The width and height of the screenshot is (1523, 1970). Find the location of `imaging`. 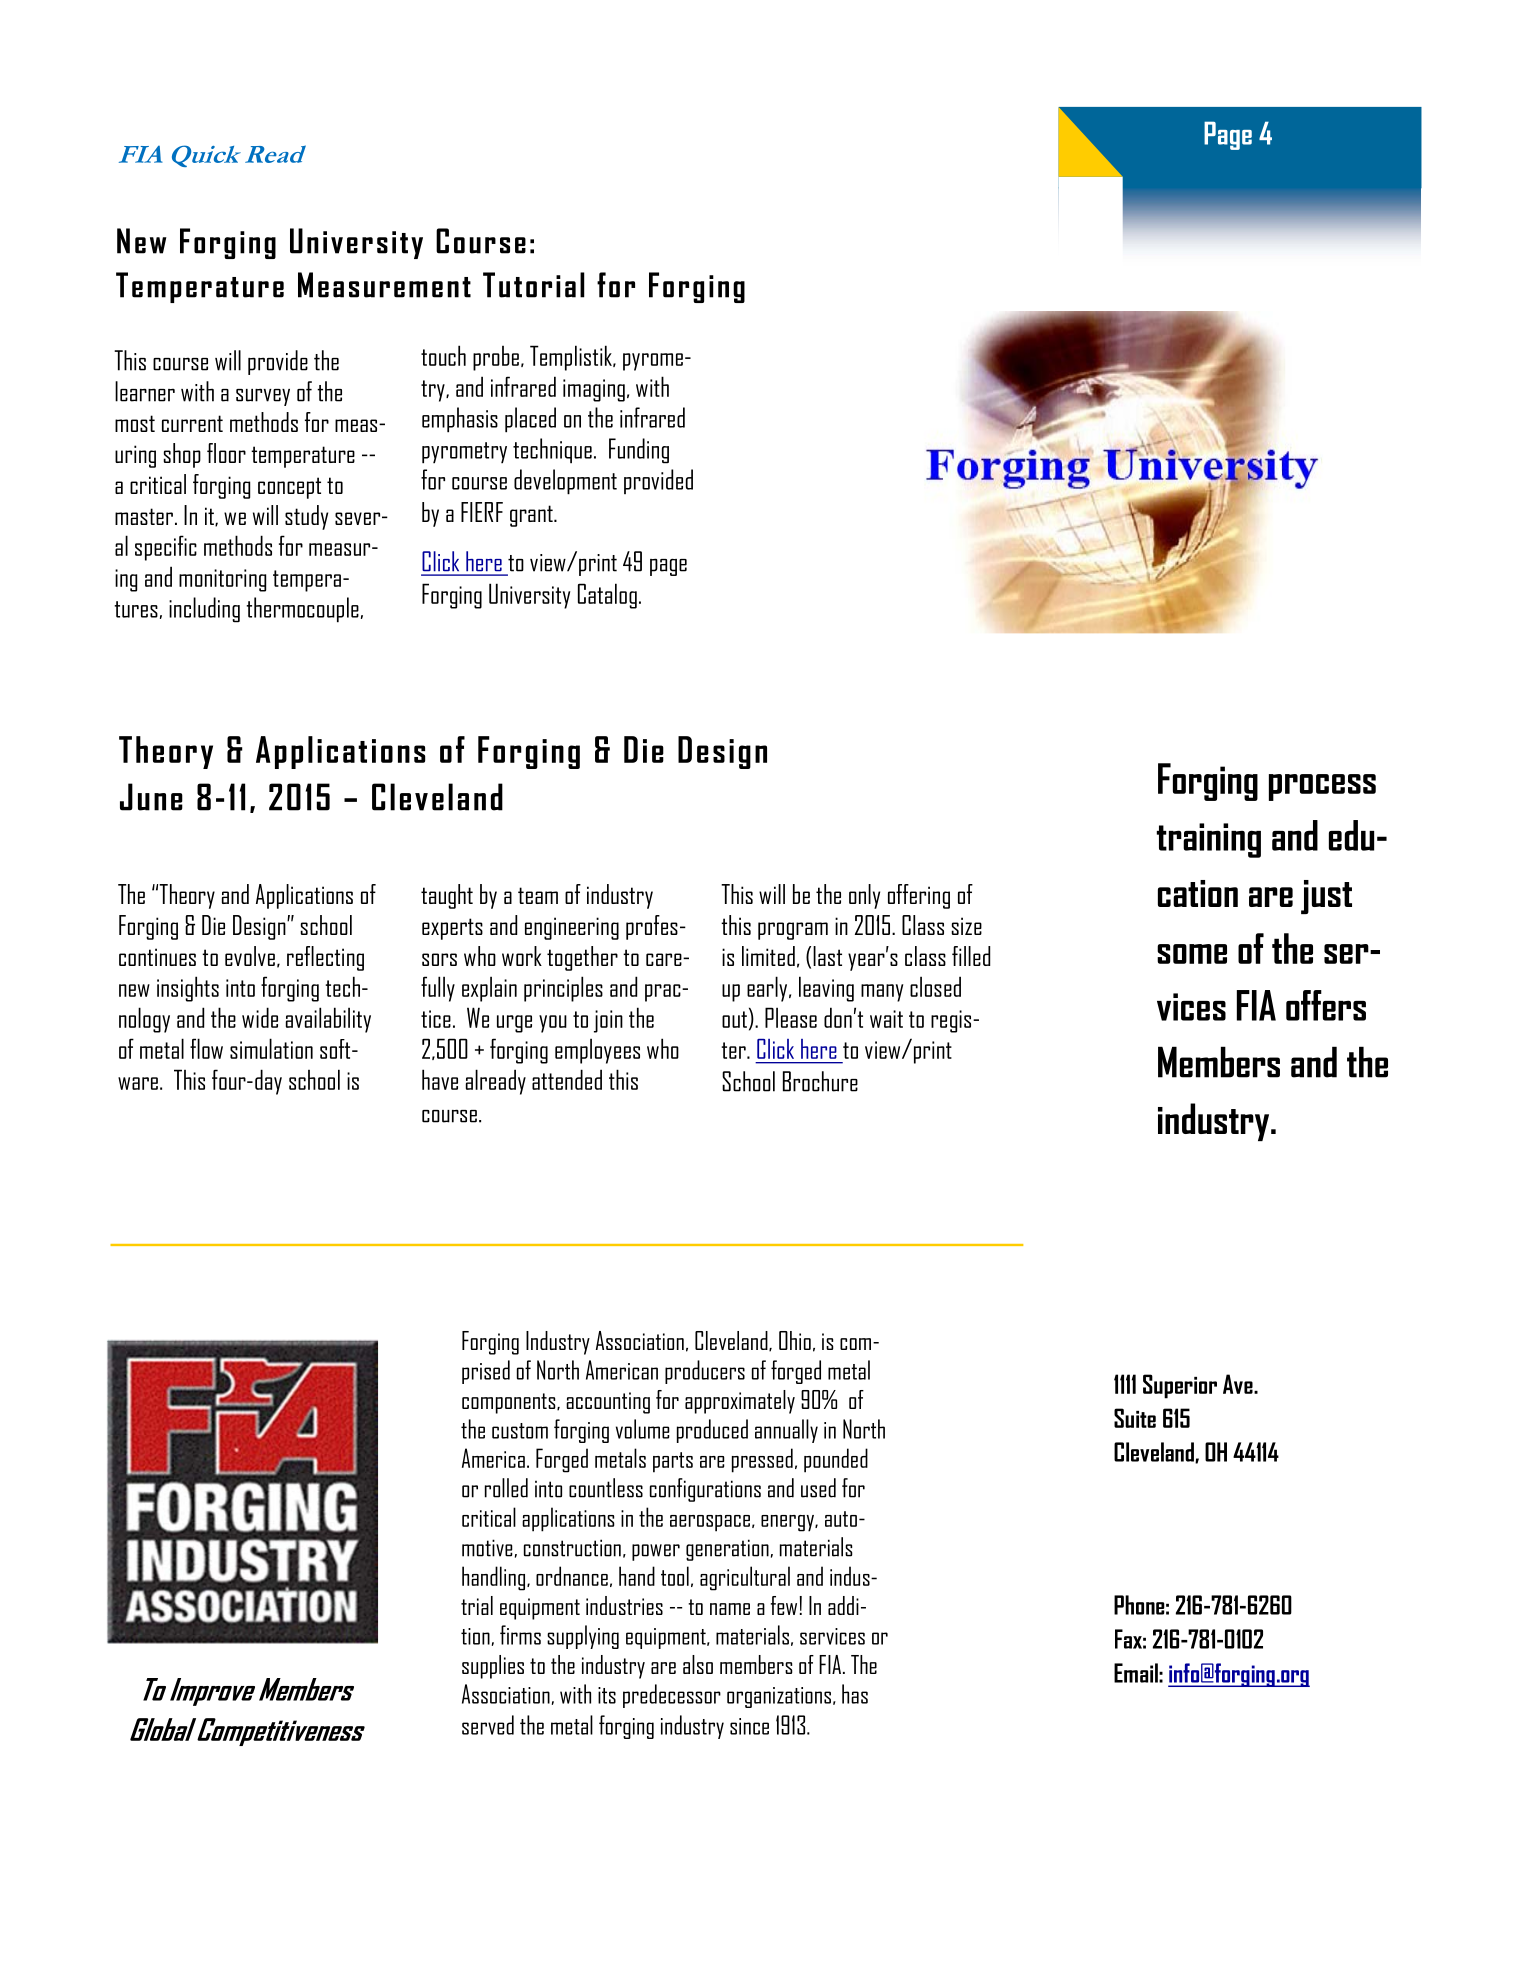

imaging is located at coordinates (594, 390).
